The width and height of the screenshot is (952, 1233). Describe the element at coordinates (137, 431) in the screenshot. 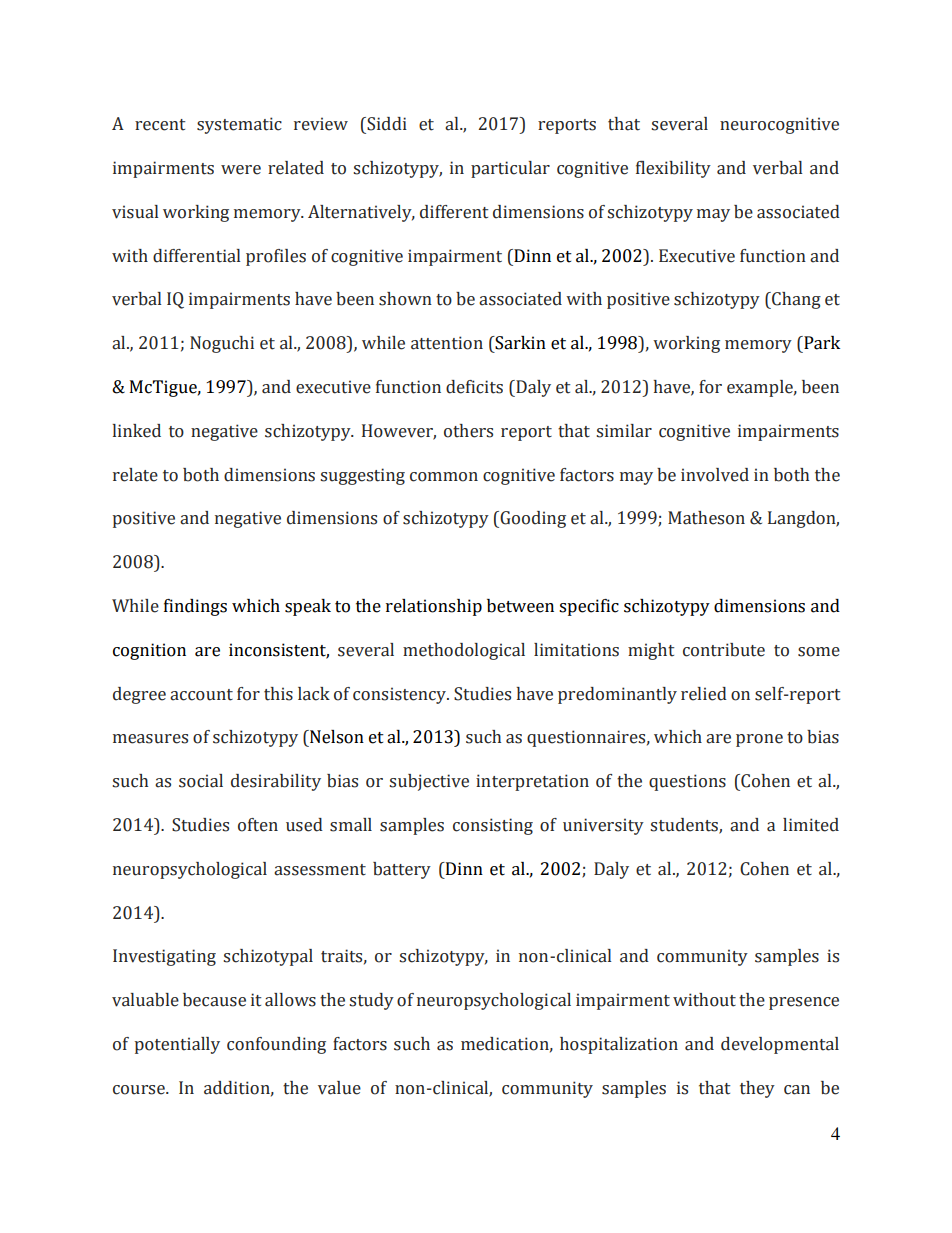

I see `linked` at that location.
